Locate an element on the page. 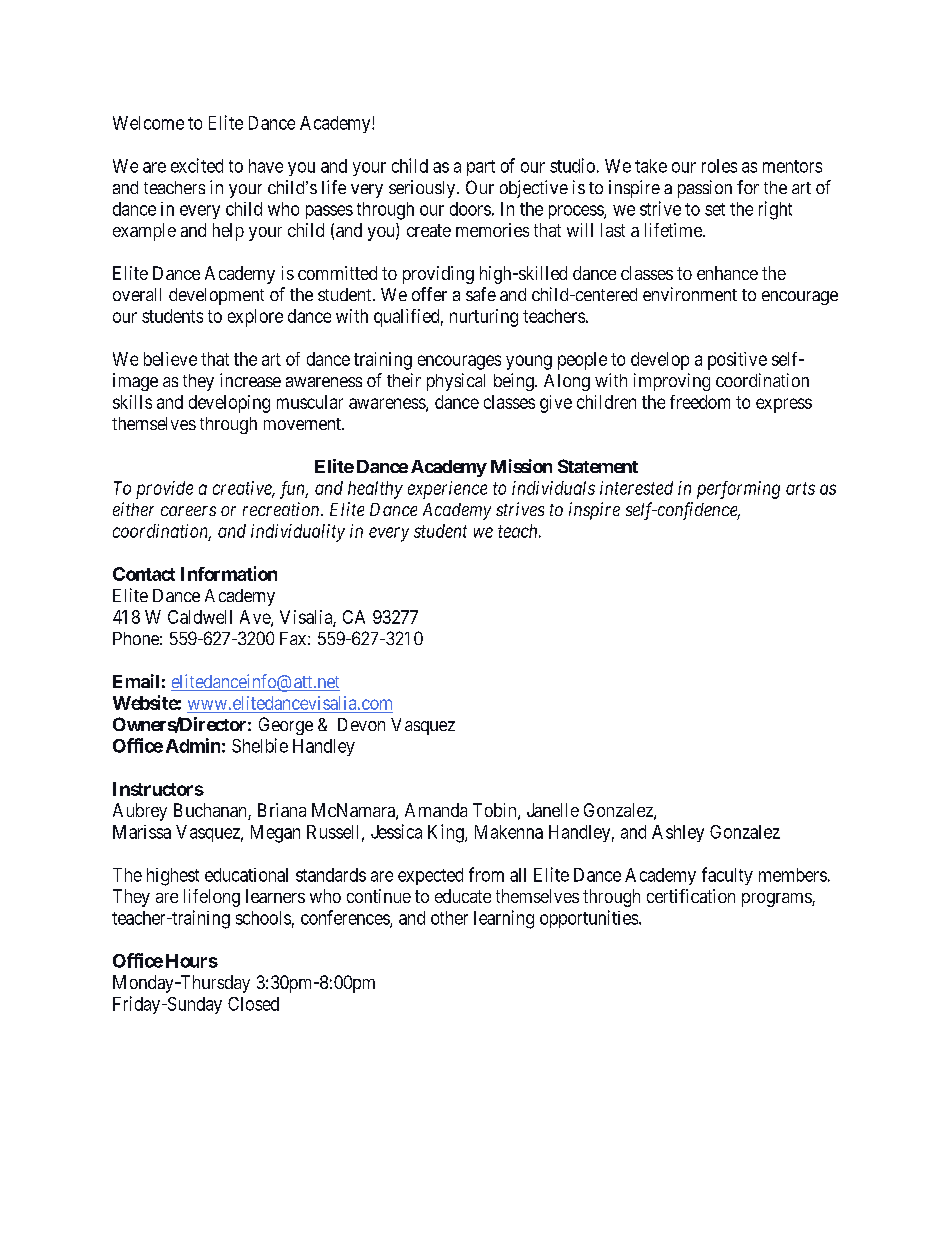  Closed is located at coordinates (253, 1004).
